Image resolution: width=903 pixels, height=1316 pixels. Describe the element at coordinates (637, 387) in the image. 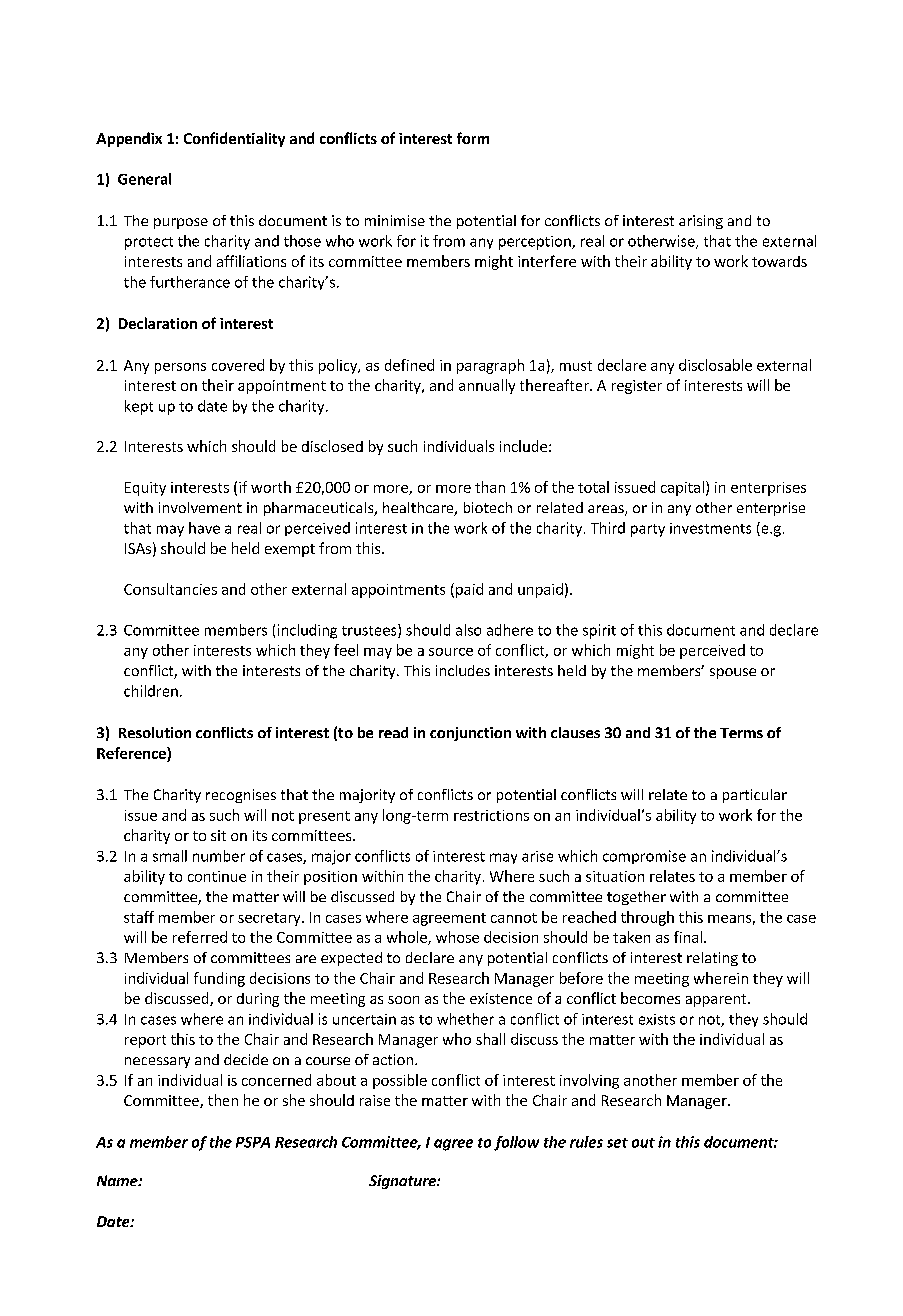

I see `register` at that location.
